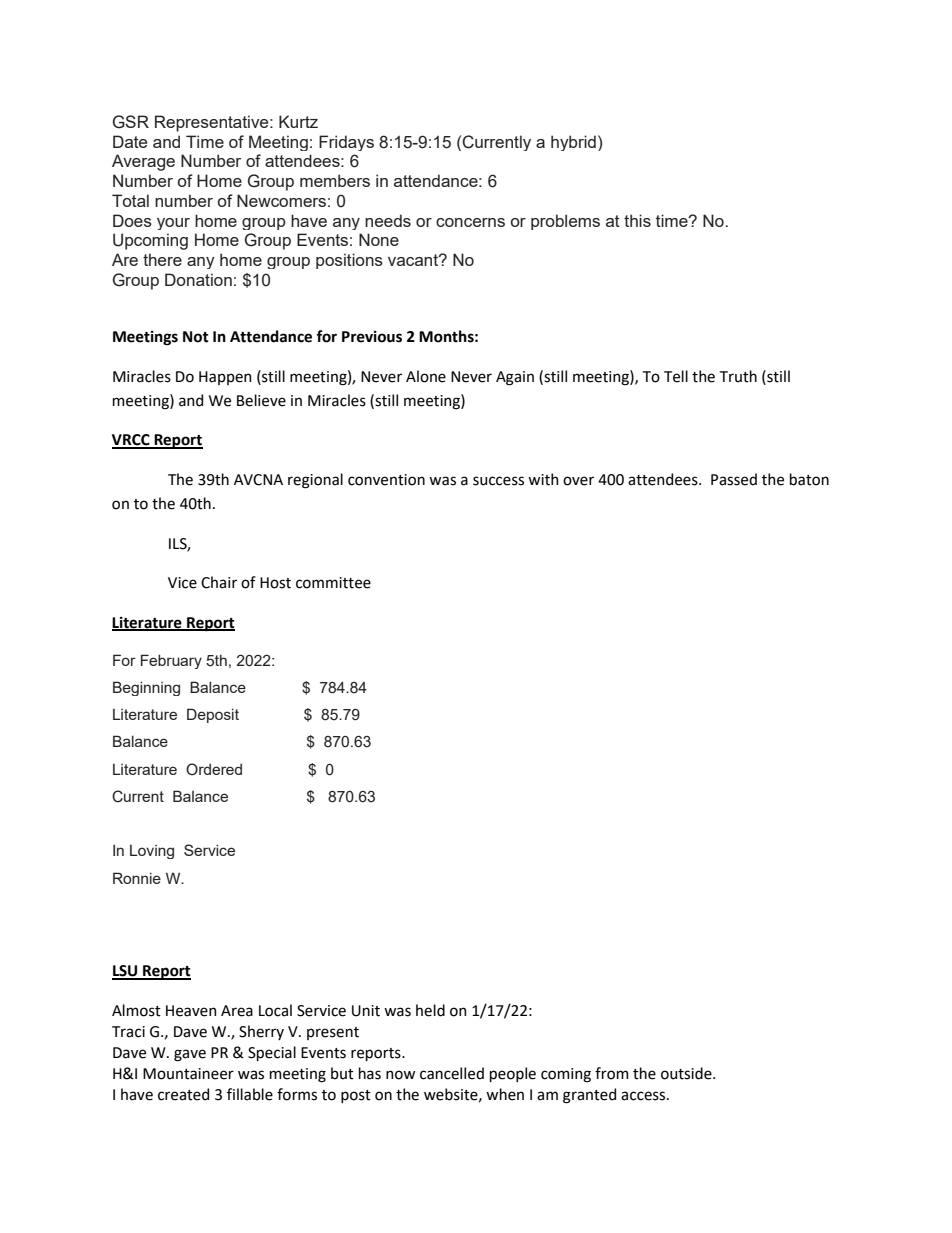 The image size is (952, 1233). What do you see at coordinates (452, 1073) in the document?
I see `cancelled` at bounding box center [452, 1073].
